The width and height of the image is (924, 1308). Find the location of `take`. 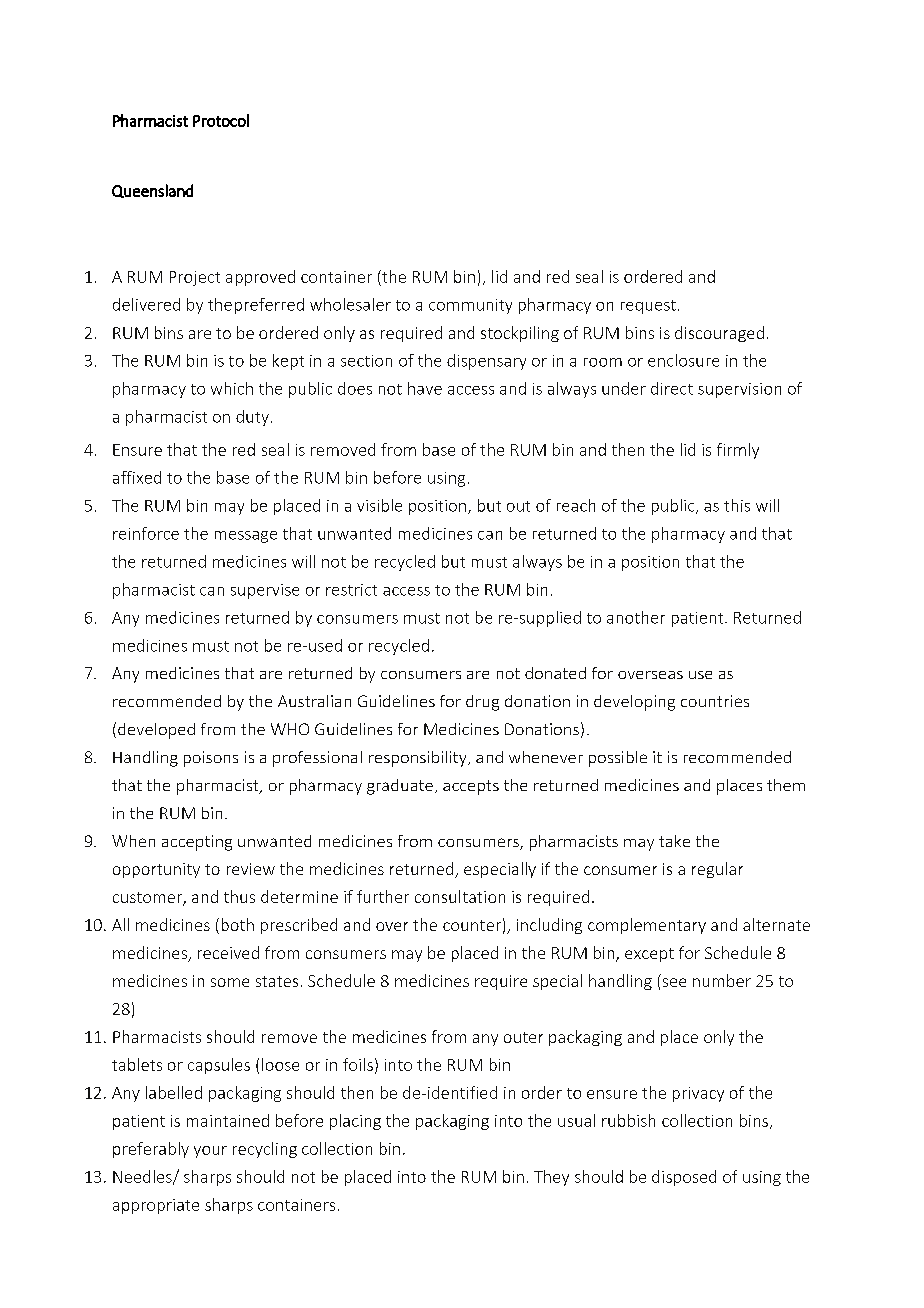

take is located at coordinates (674, 841).
